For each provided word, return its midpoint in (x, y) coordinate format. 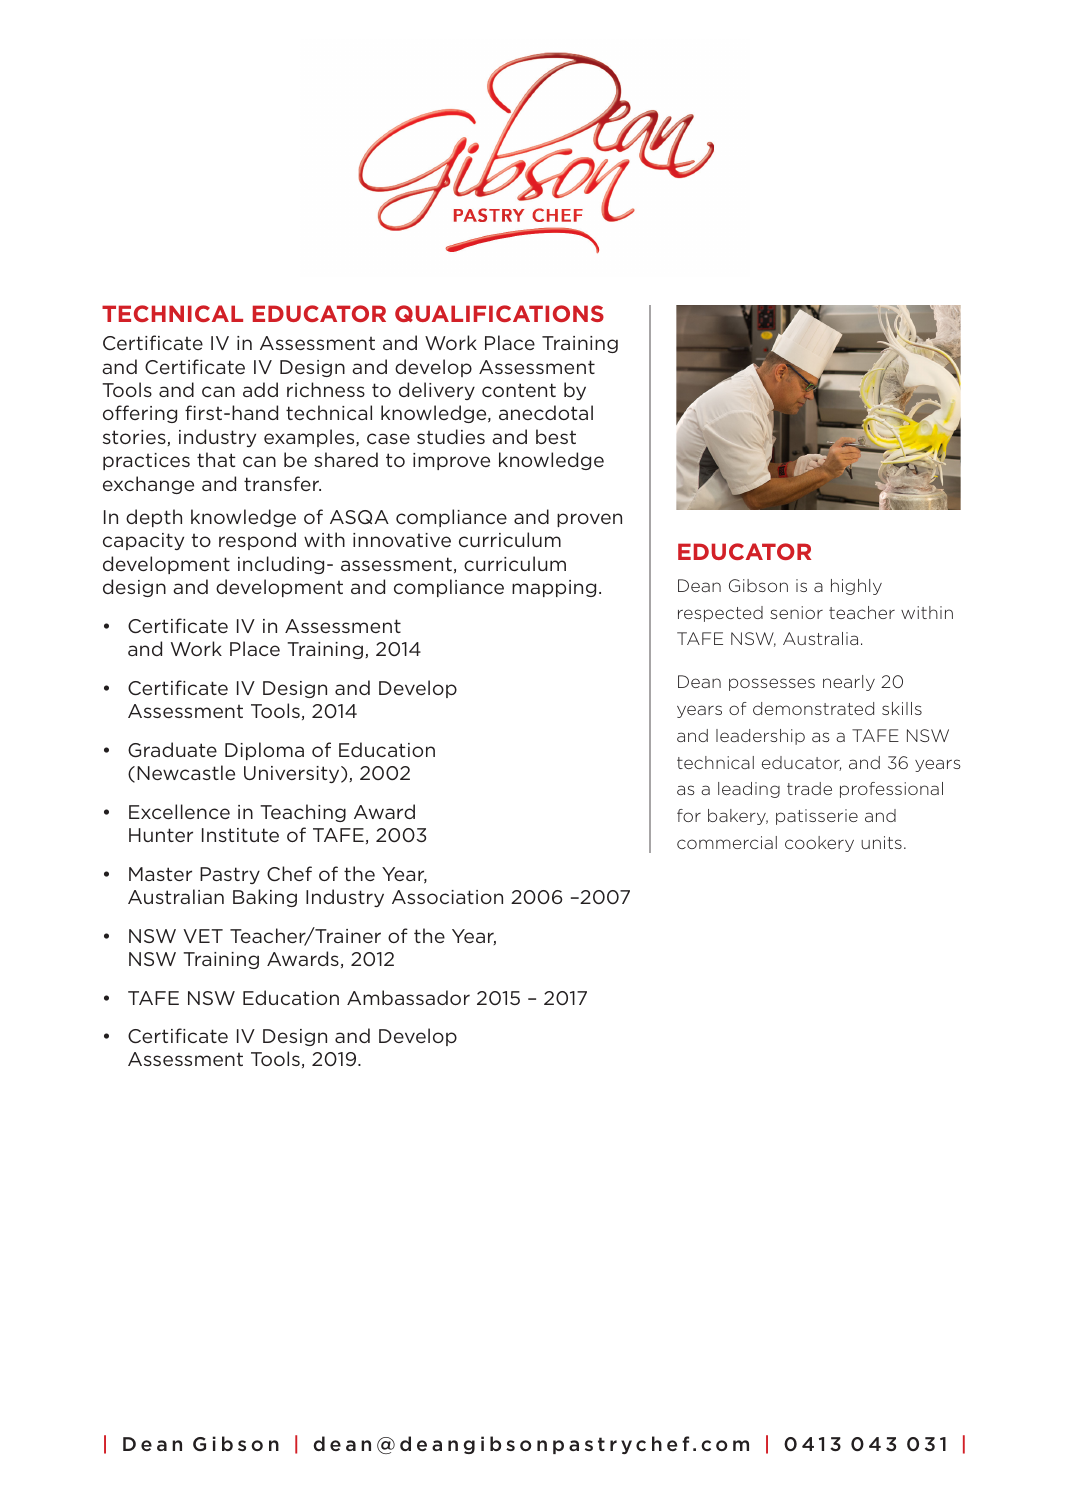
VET (203, 936)
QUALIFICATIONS (499, 313)
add (260, 389)
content (519, 390)
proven (589, 520)
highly (856, 587)
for (689, 815)
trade (809, 788)
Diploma (264, 751)
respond (257, 541)
